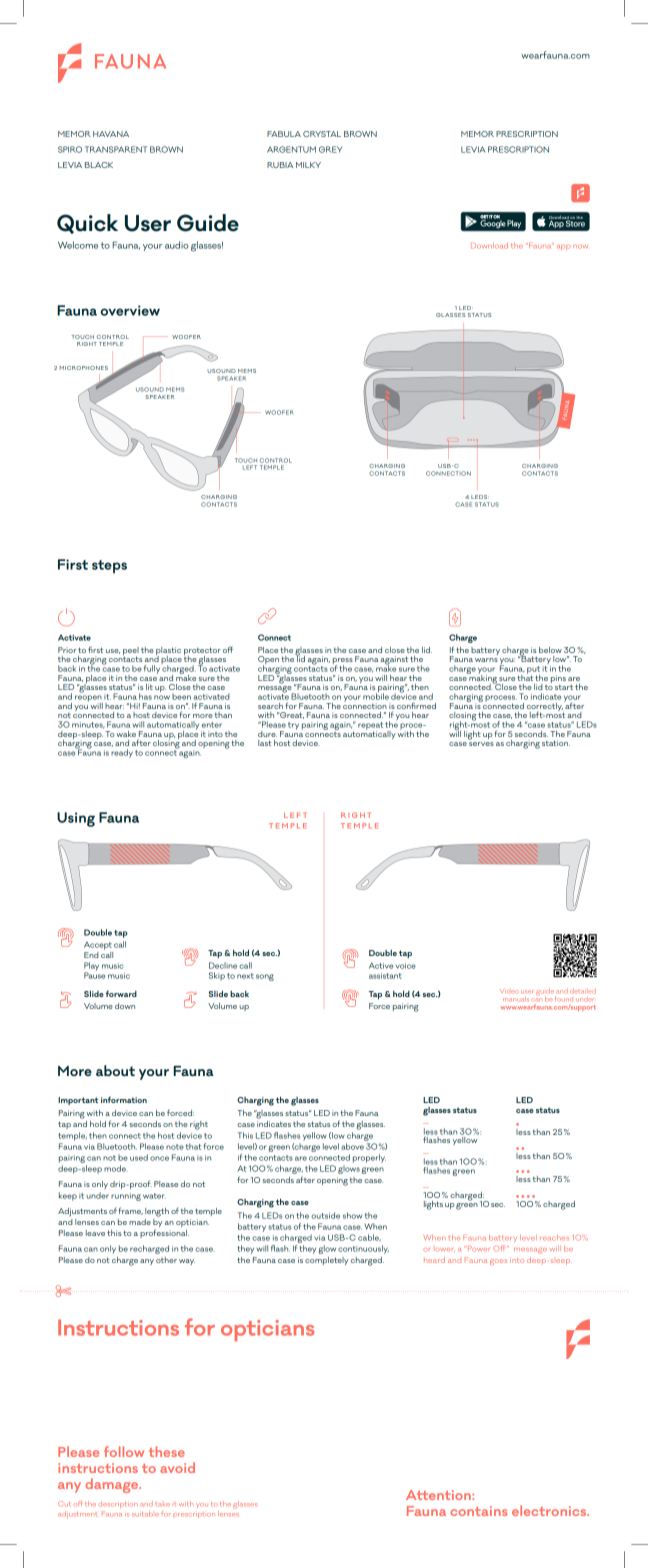  Describe the element at coordinates (325, 1215) in the screenshot. I see `outside` at that location.
